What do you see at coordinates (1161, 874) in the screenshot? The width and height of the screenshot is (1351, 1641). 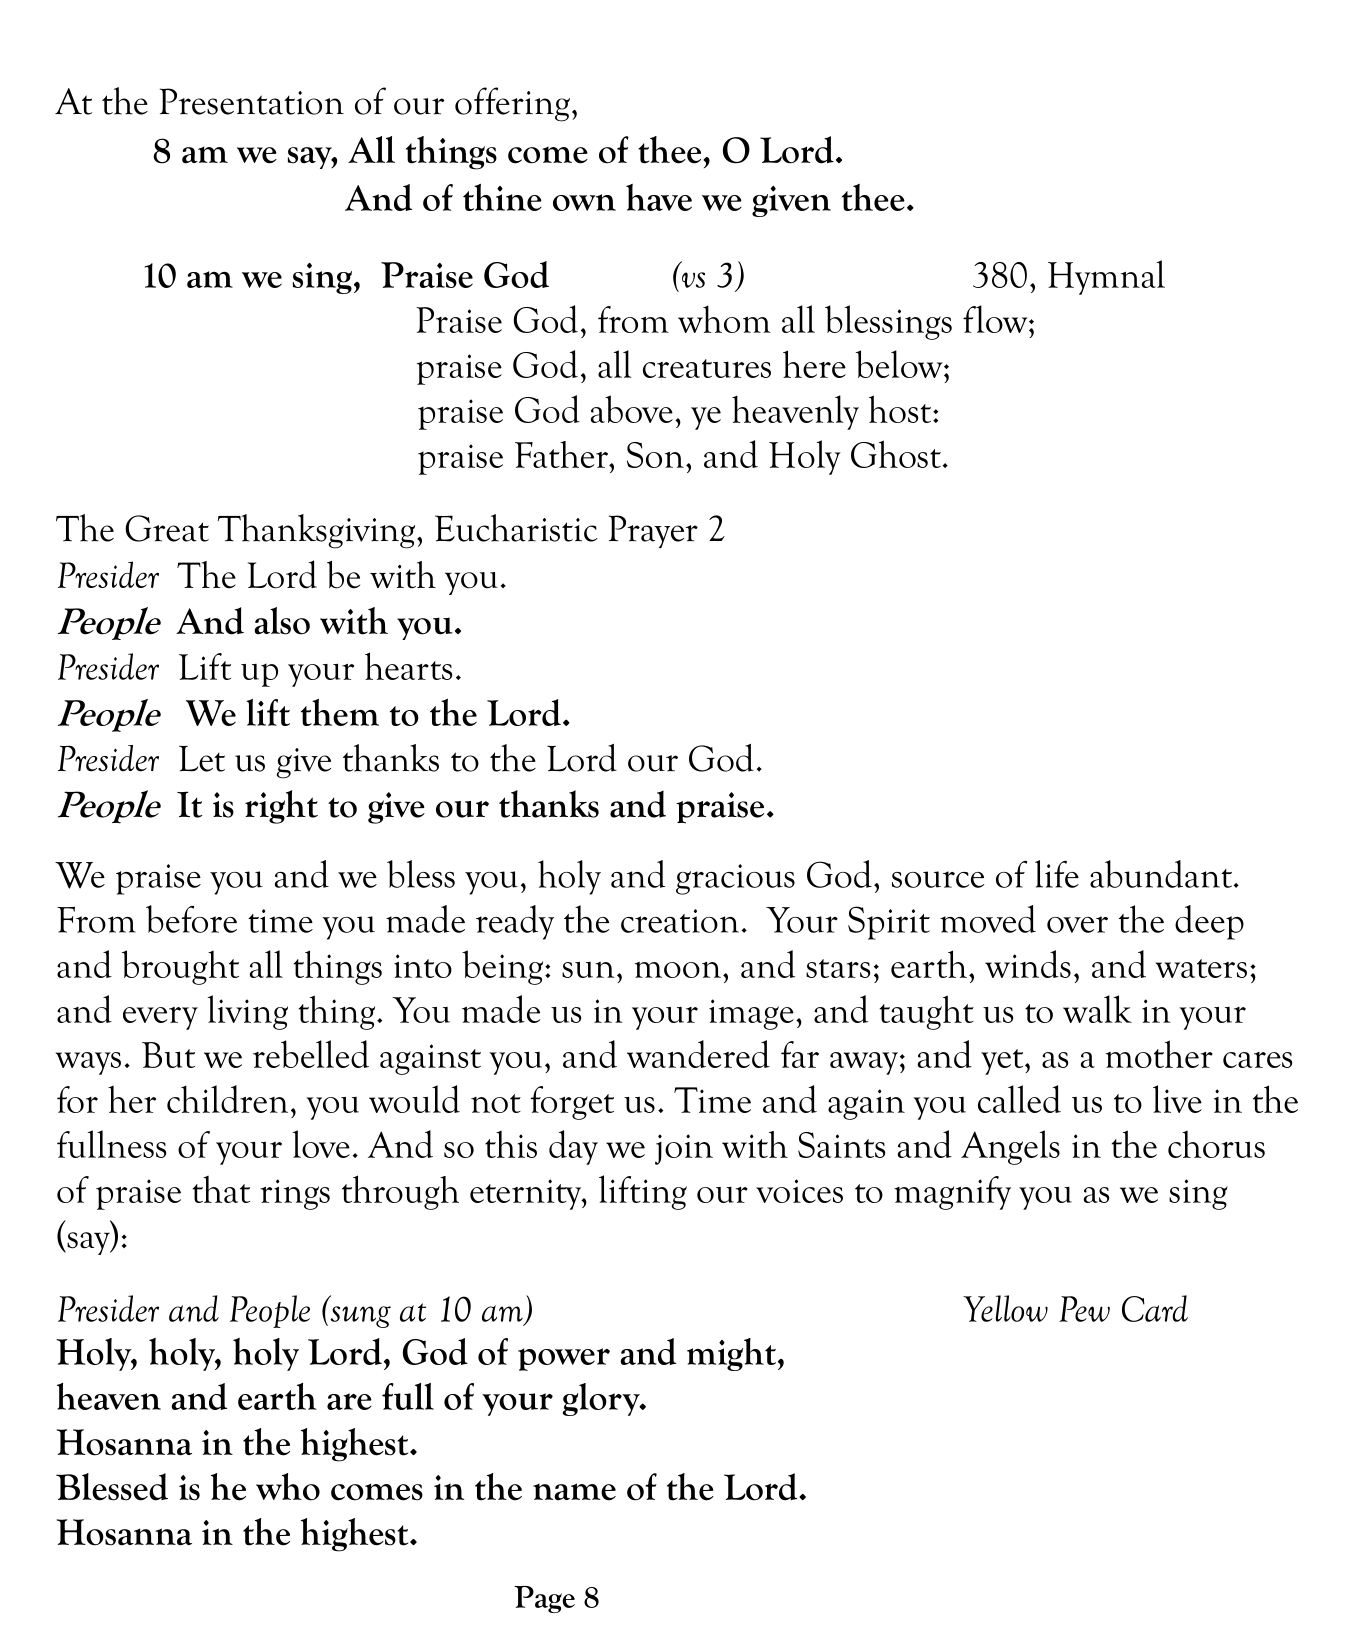 I see `abundant` at bounding box center [1161, 874].
